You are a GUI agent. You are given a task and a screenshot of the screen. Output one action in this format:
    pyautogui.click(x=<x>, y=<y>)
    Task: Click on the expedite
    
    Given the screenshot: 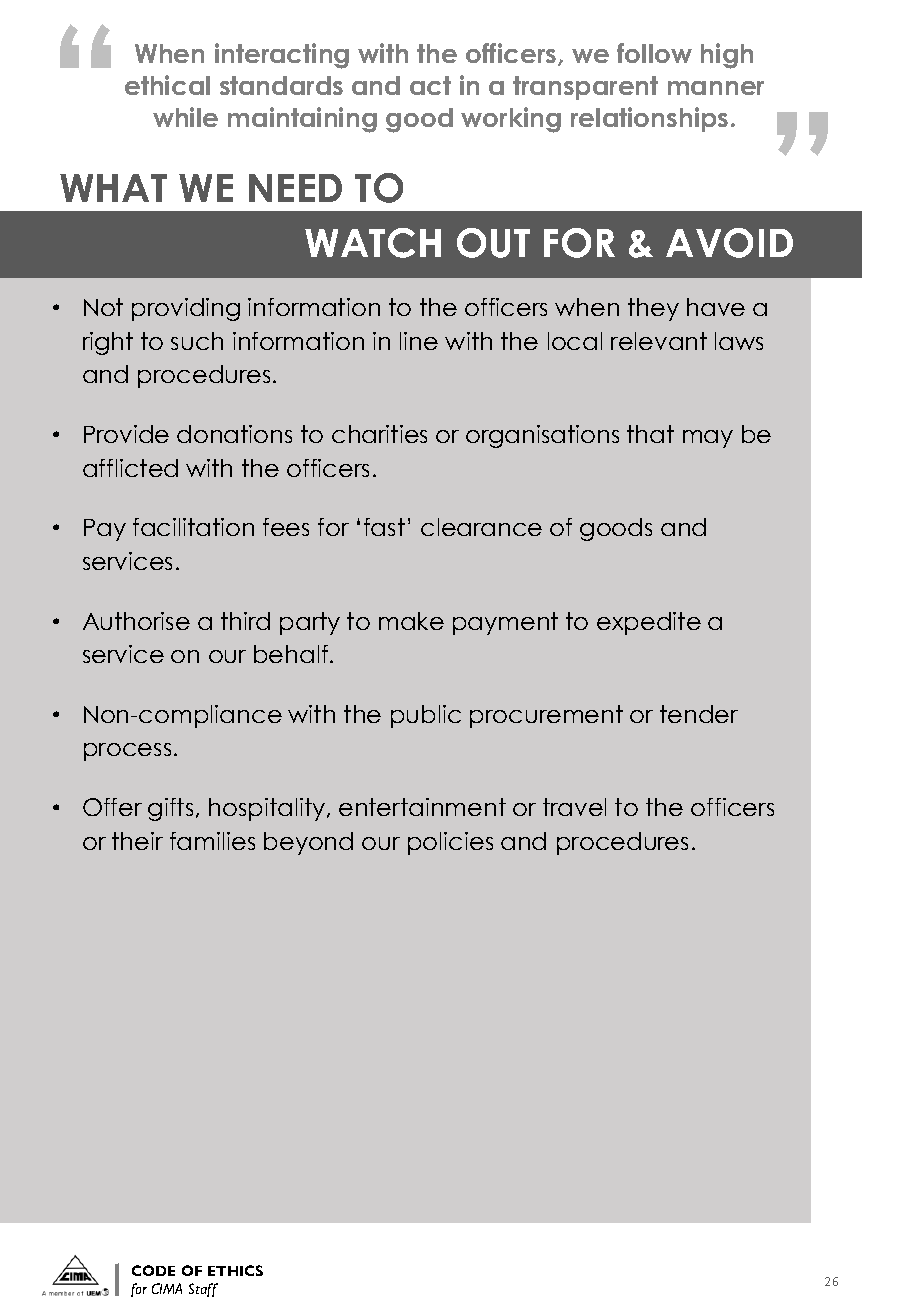 What is the action you would take?
    pyautogui.click(x=649, y=623)
